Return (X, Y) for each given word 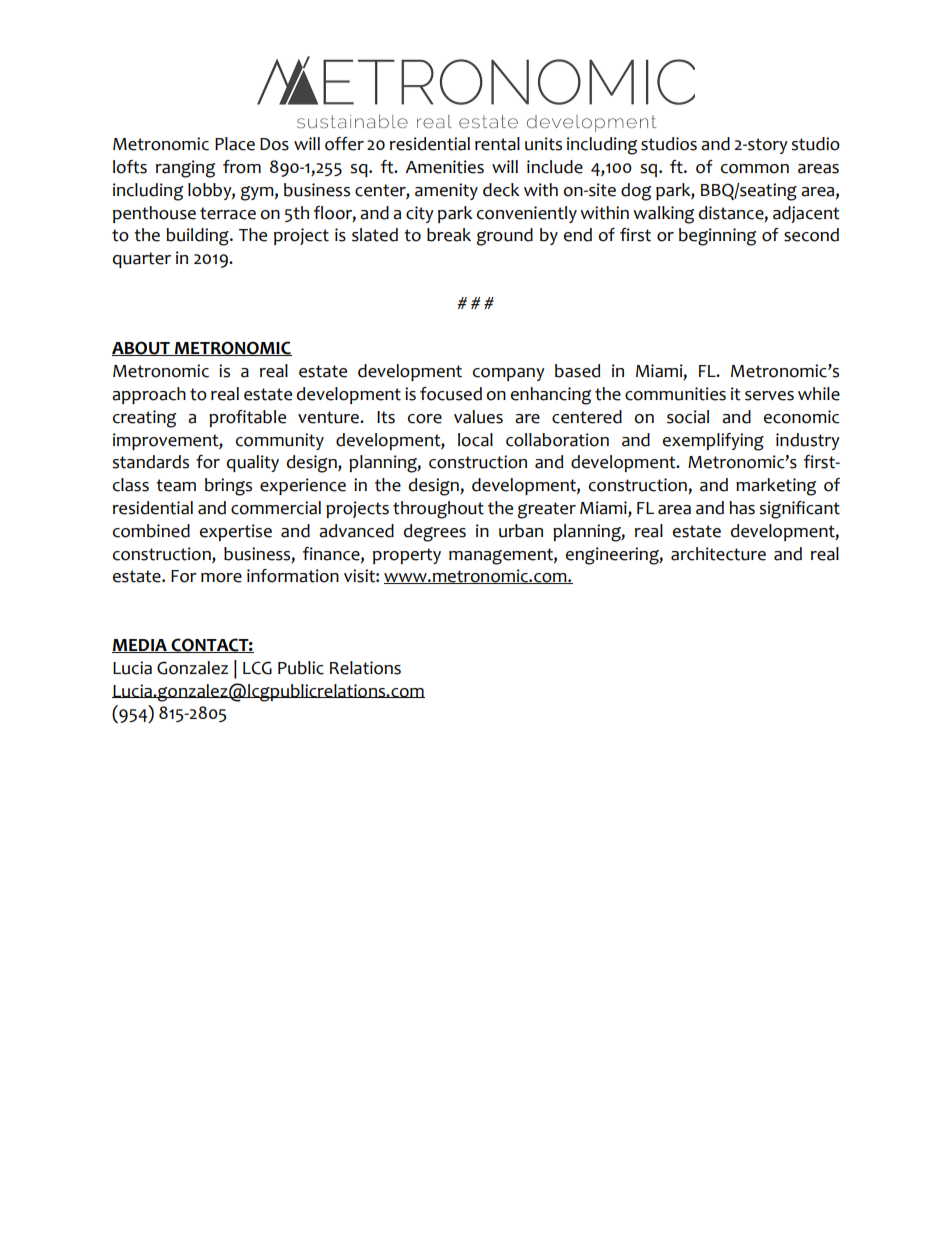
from (242, 167)
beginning (717, 237)
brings (228, 487)
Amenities (444, 167)
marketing (776, 487)
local (475, 440)
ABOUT (142, 348)
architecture (718, 554)
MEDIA (140, 646)
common (755, 169)
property (407, 556)
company (509, 374)
